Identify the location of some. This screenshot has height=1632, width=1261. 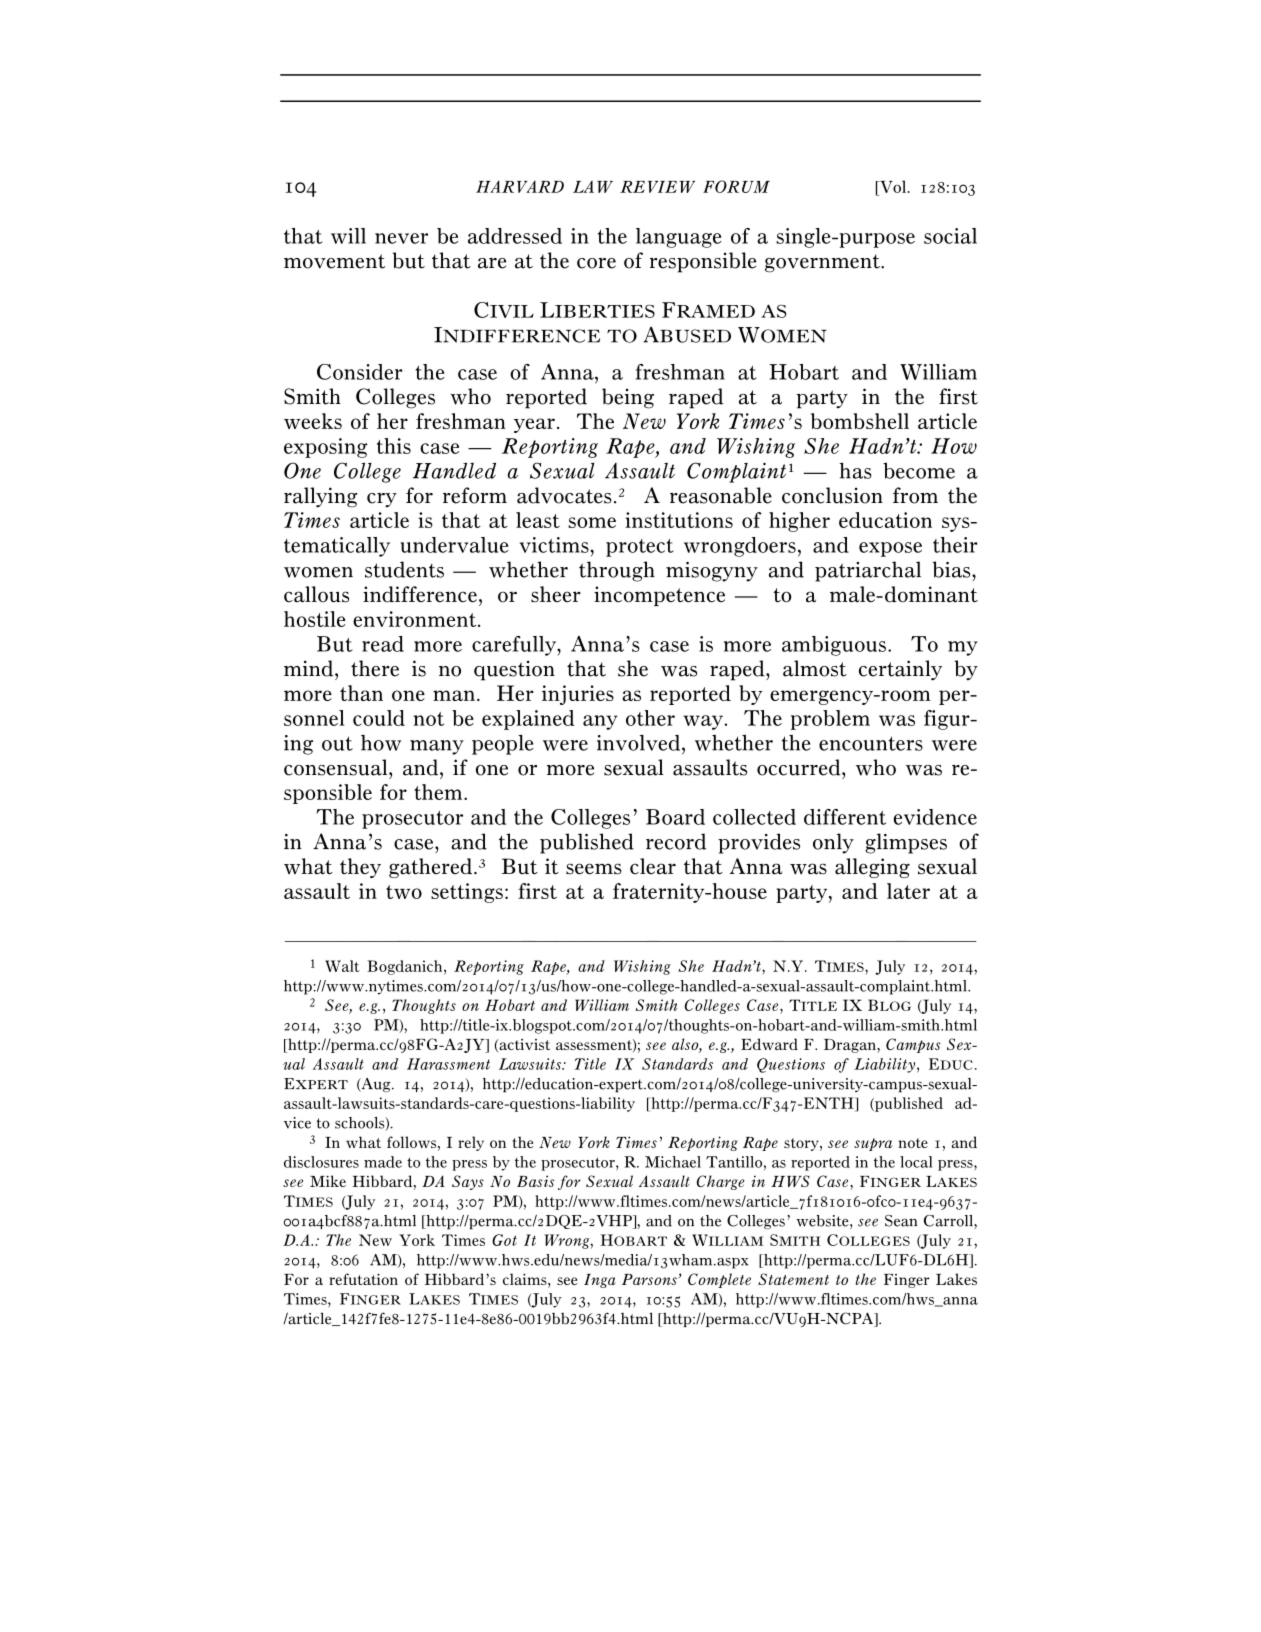
(592, 522).
